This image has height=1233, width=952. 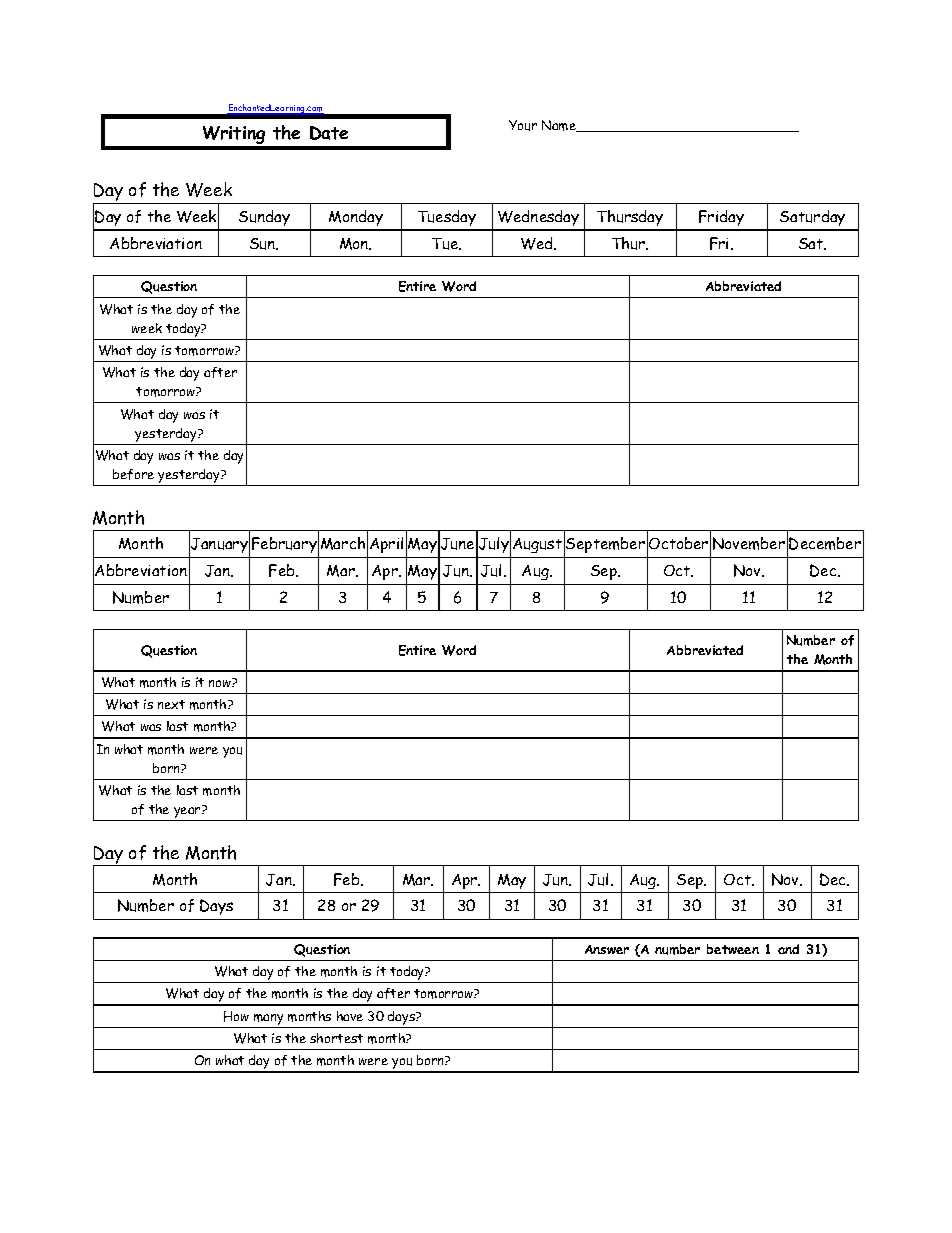 I want to click on have, so click(x=350, y=1016).
